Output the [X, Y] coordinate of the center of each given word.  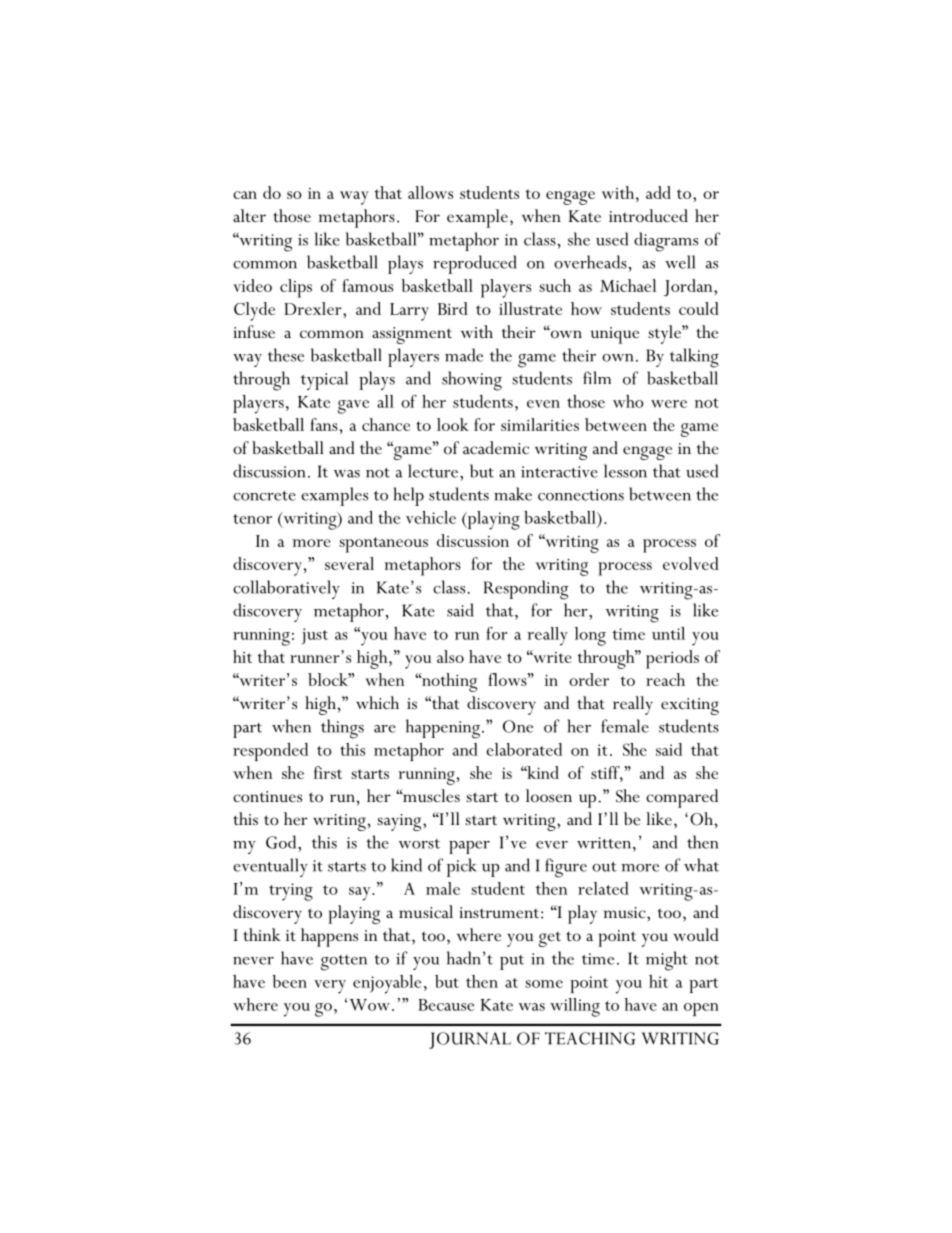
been [289, 981]
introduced [648, 216]
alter [249, 216]
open [701, 1009]
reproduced [475, 264]
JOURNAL [470, 1040]
